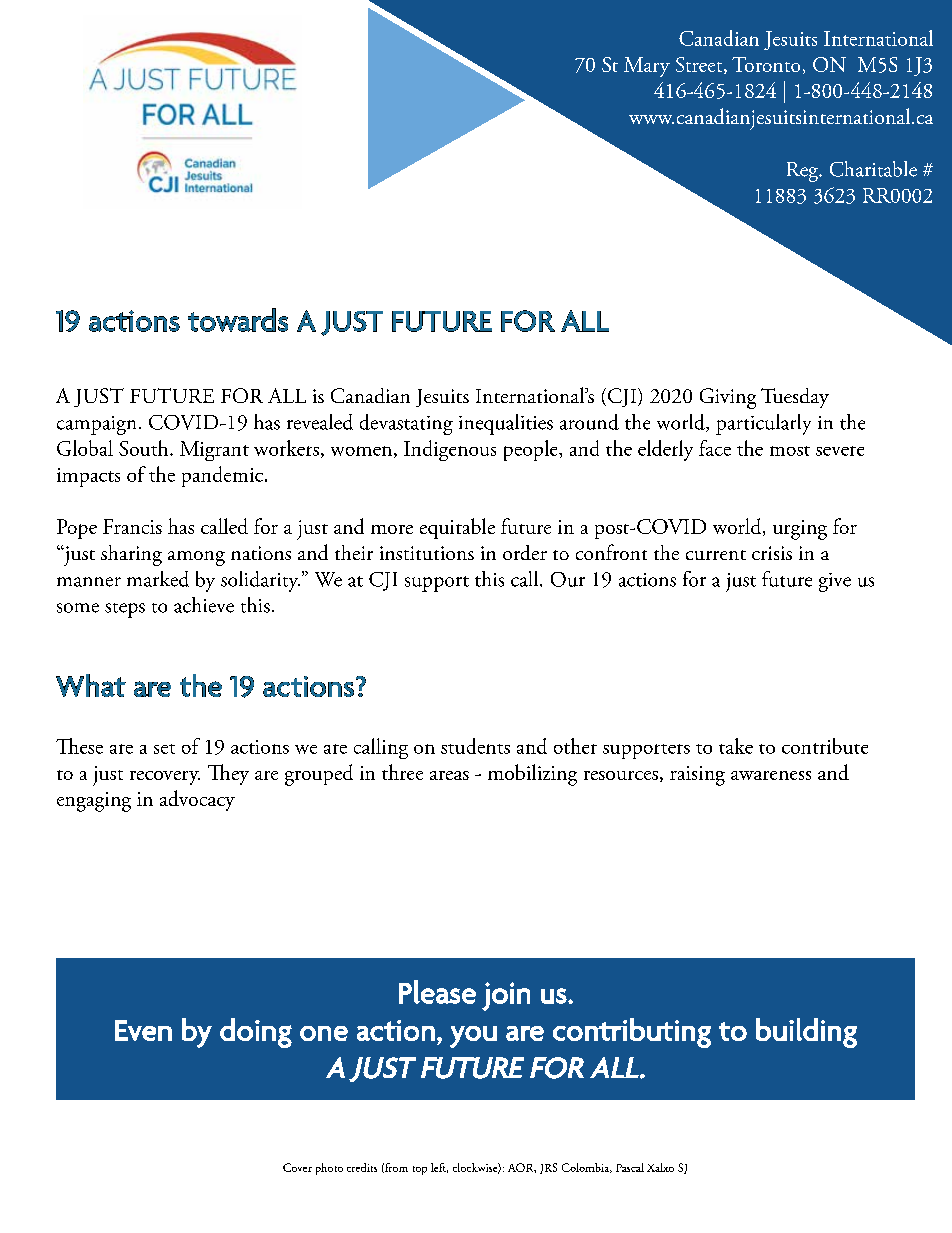 The width and height of the screenshot is (952, 1233). Describe the element at coordinates (835, 582) in the screenshot. I see `give` at that location.
